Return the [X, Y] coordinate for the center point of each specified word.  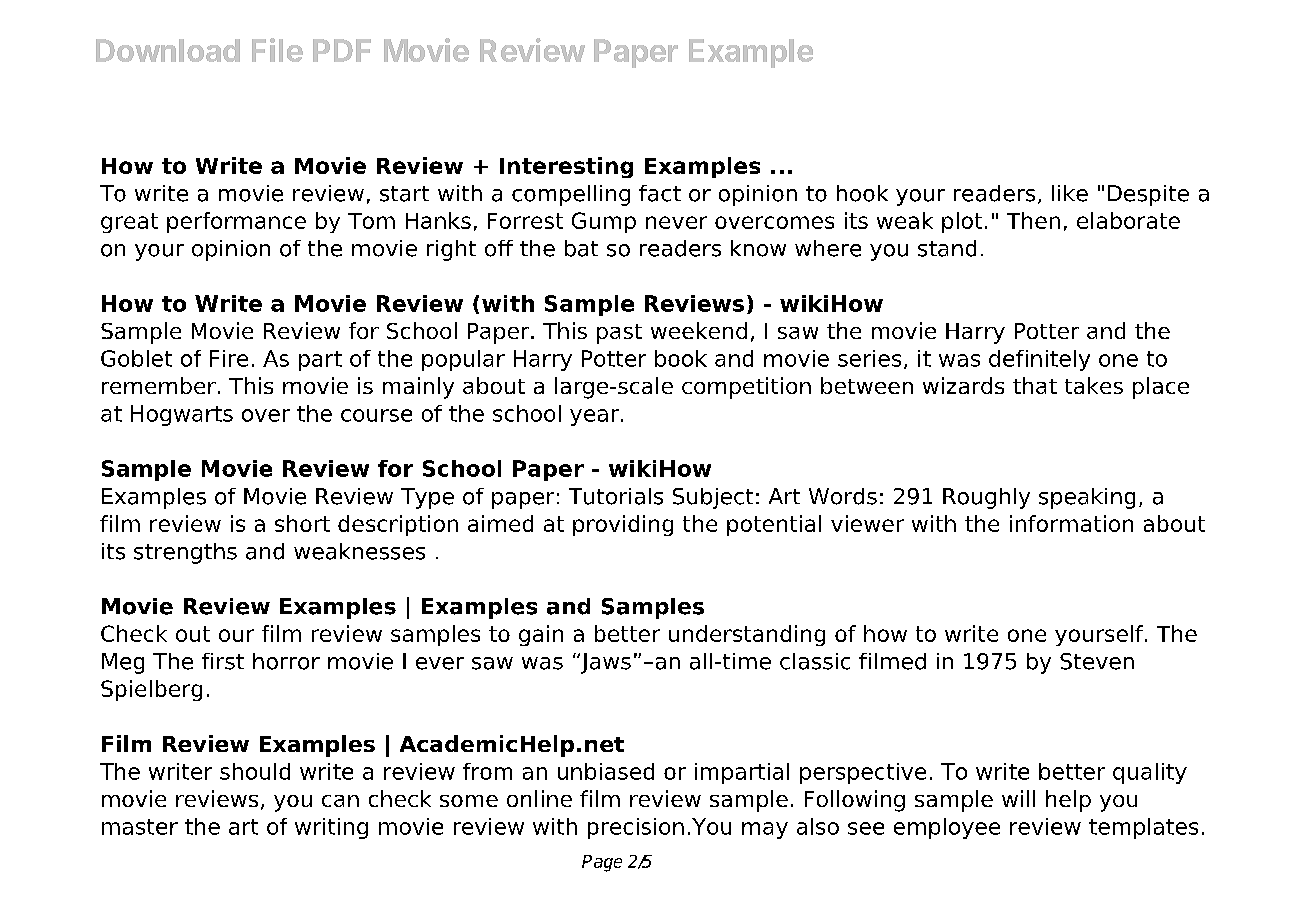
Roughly [986, 498]
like [1070, 193]
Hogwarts [182, 415]
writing [331, 828]
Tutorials [616, 496]
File [277, 50]
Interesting [566, 167]
